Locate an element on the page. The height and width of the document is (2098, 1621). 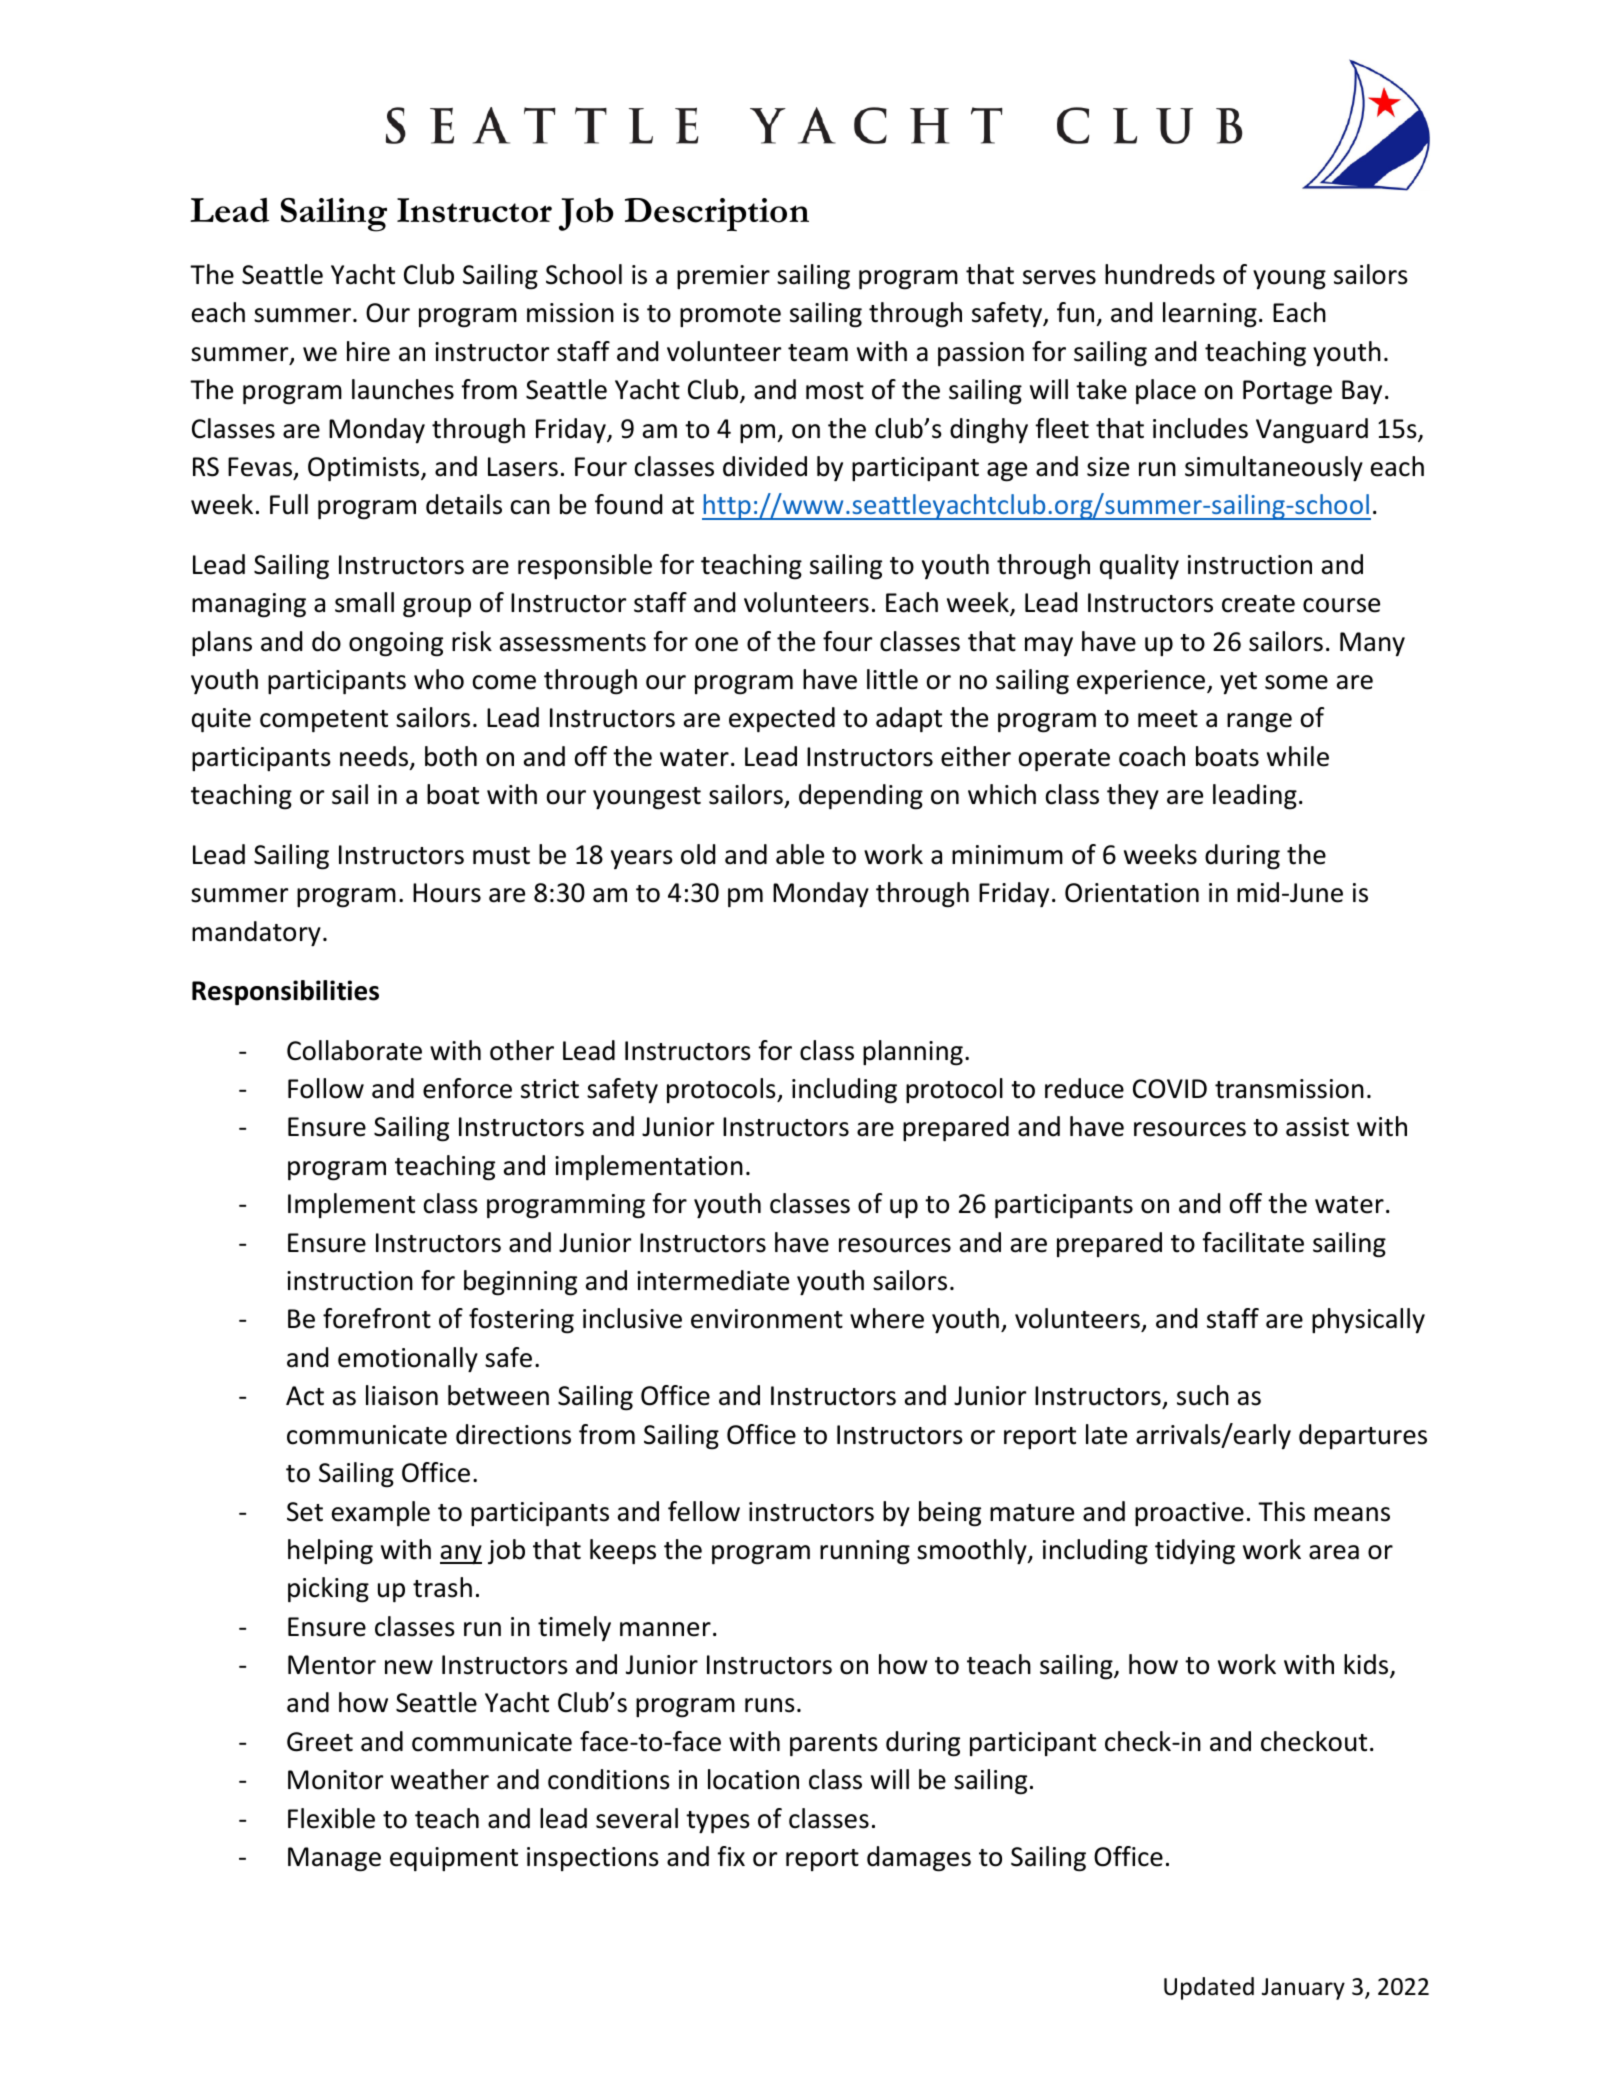
learning is located at coordinates (1210, 315).
